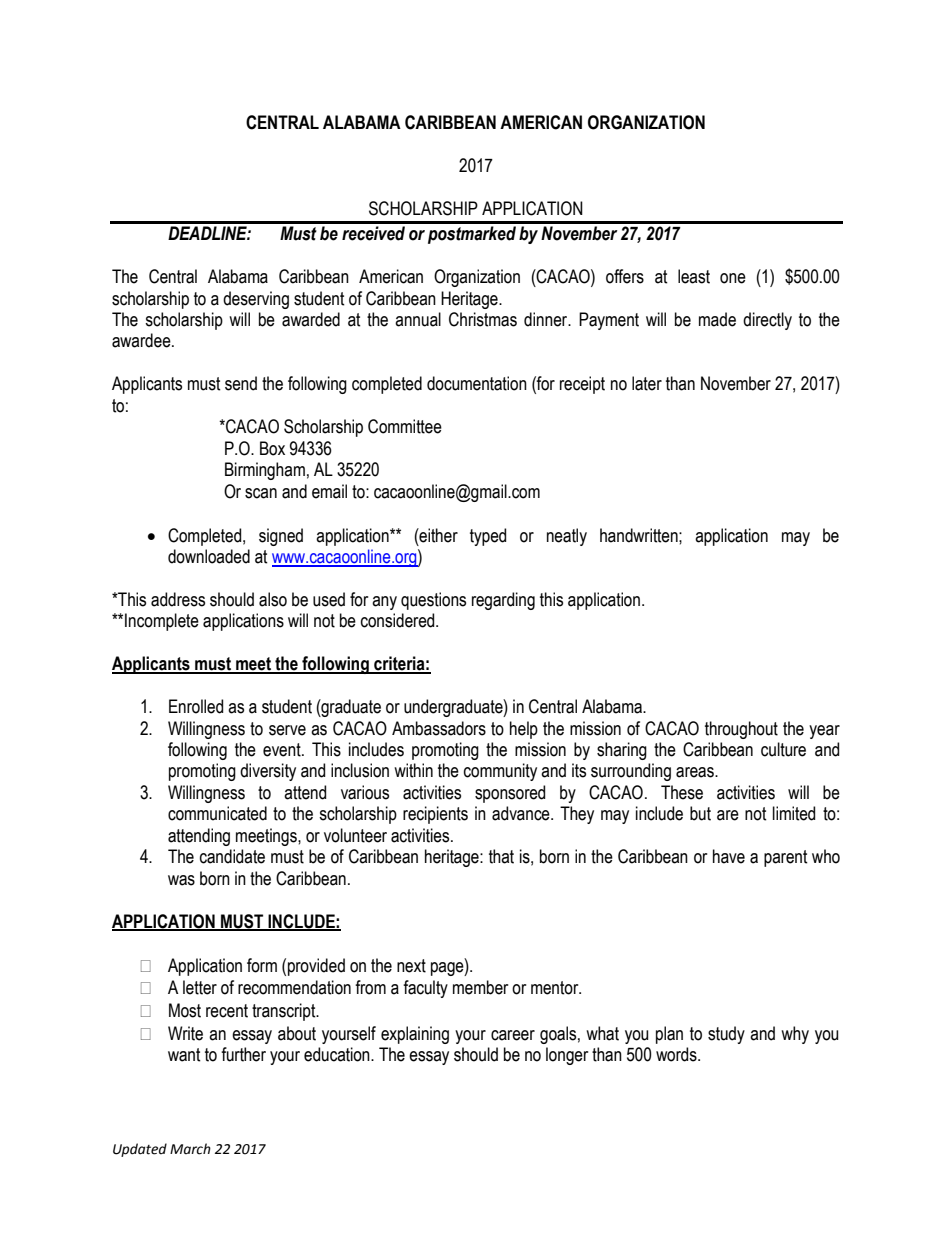 This page has height=1233, width=952. What do you see at coordinates (256, 300) in the page?
I see `deserving` at bounding box center [256, 300].
